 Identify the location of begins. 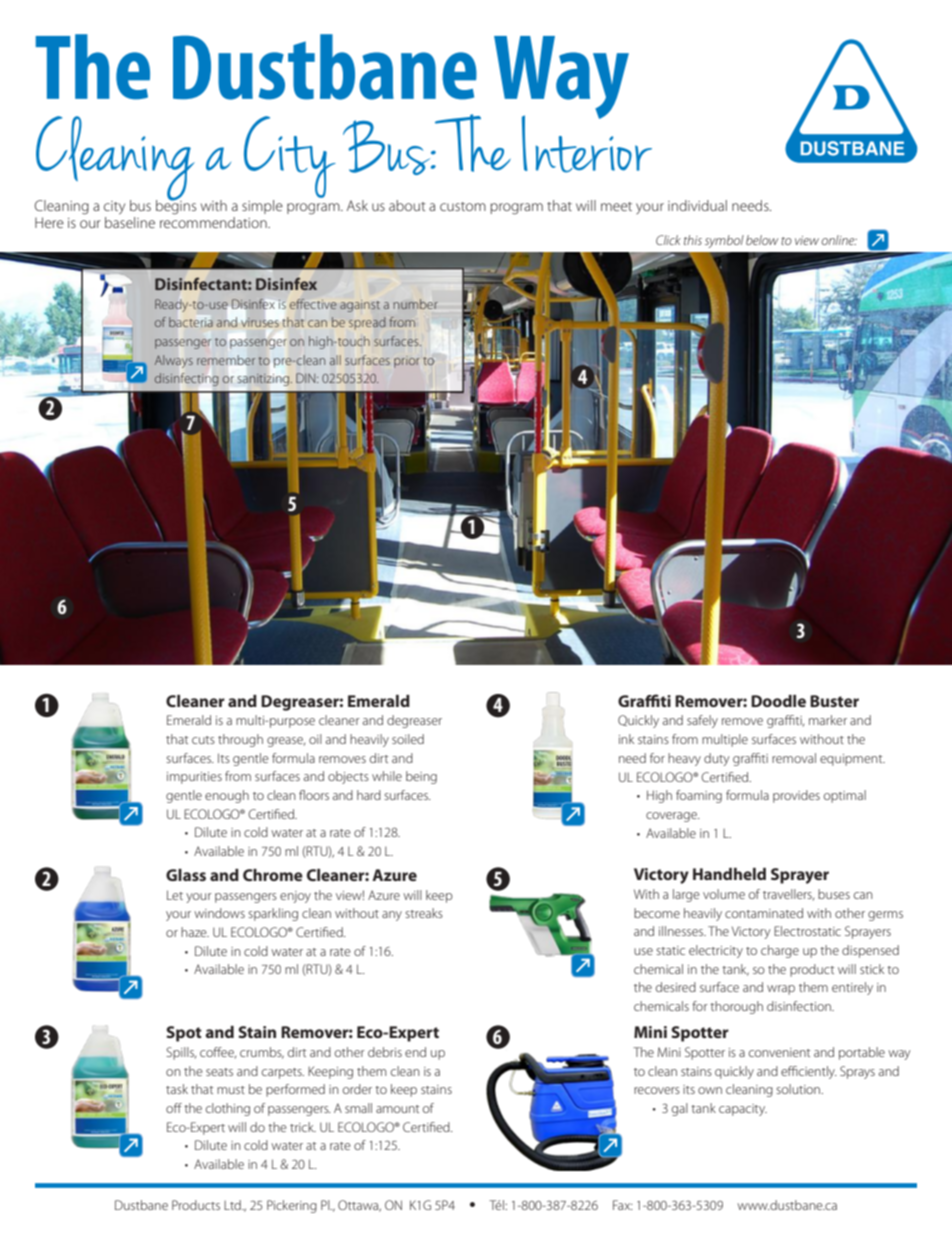
(176, 206).
